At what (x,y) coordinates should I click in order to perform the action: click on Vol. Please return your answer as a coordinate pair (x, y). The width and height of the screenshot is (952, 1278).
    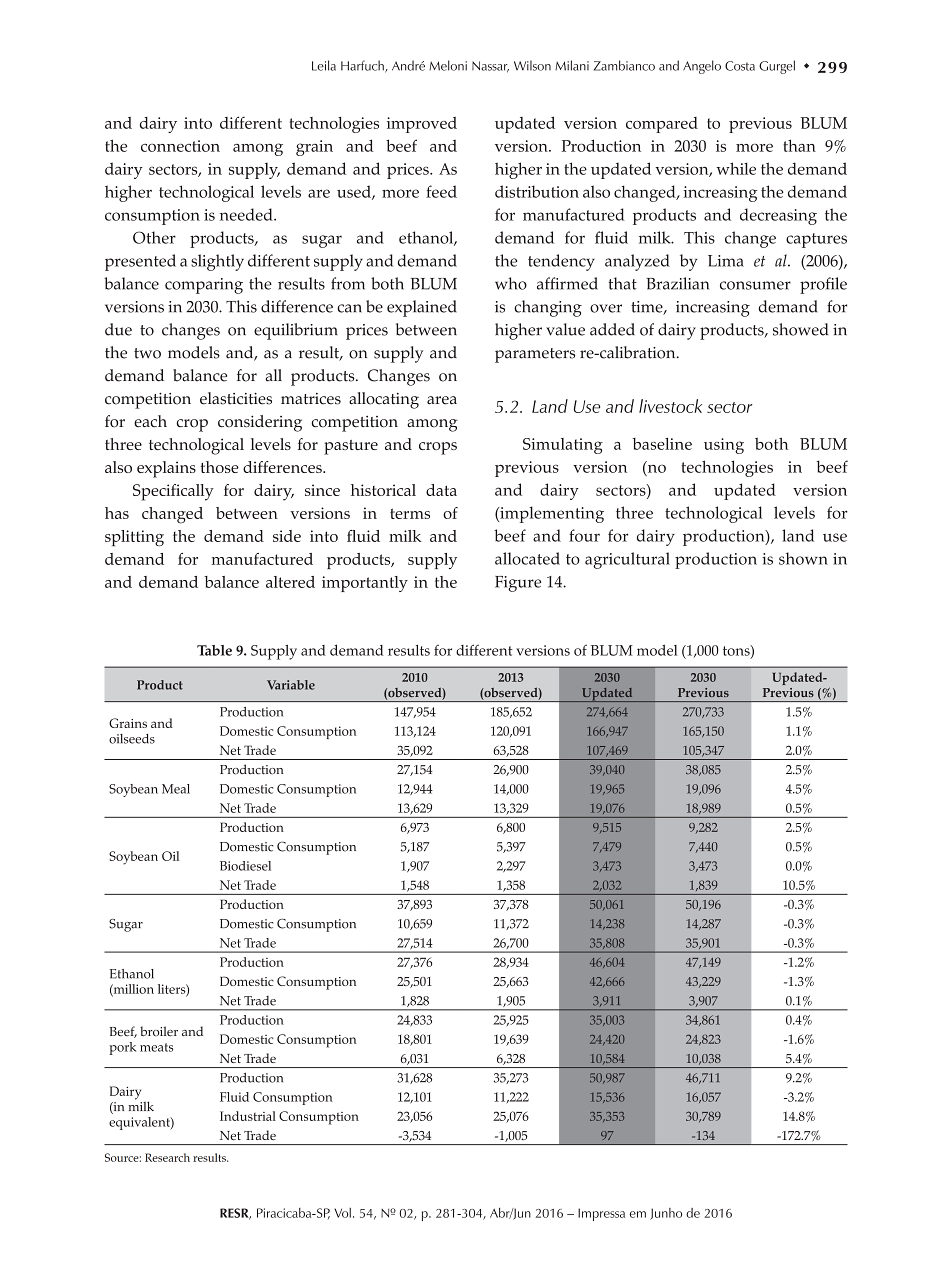
    Looking at the image, I should click on (342, 1213).
